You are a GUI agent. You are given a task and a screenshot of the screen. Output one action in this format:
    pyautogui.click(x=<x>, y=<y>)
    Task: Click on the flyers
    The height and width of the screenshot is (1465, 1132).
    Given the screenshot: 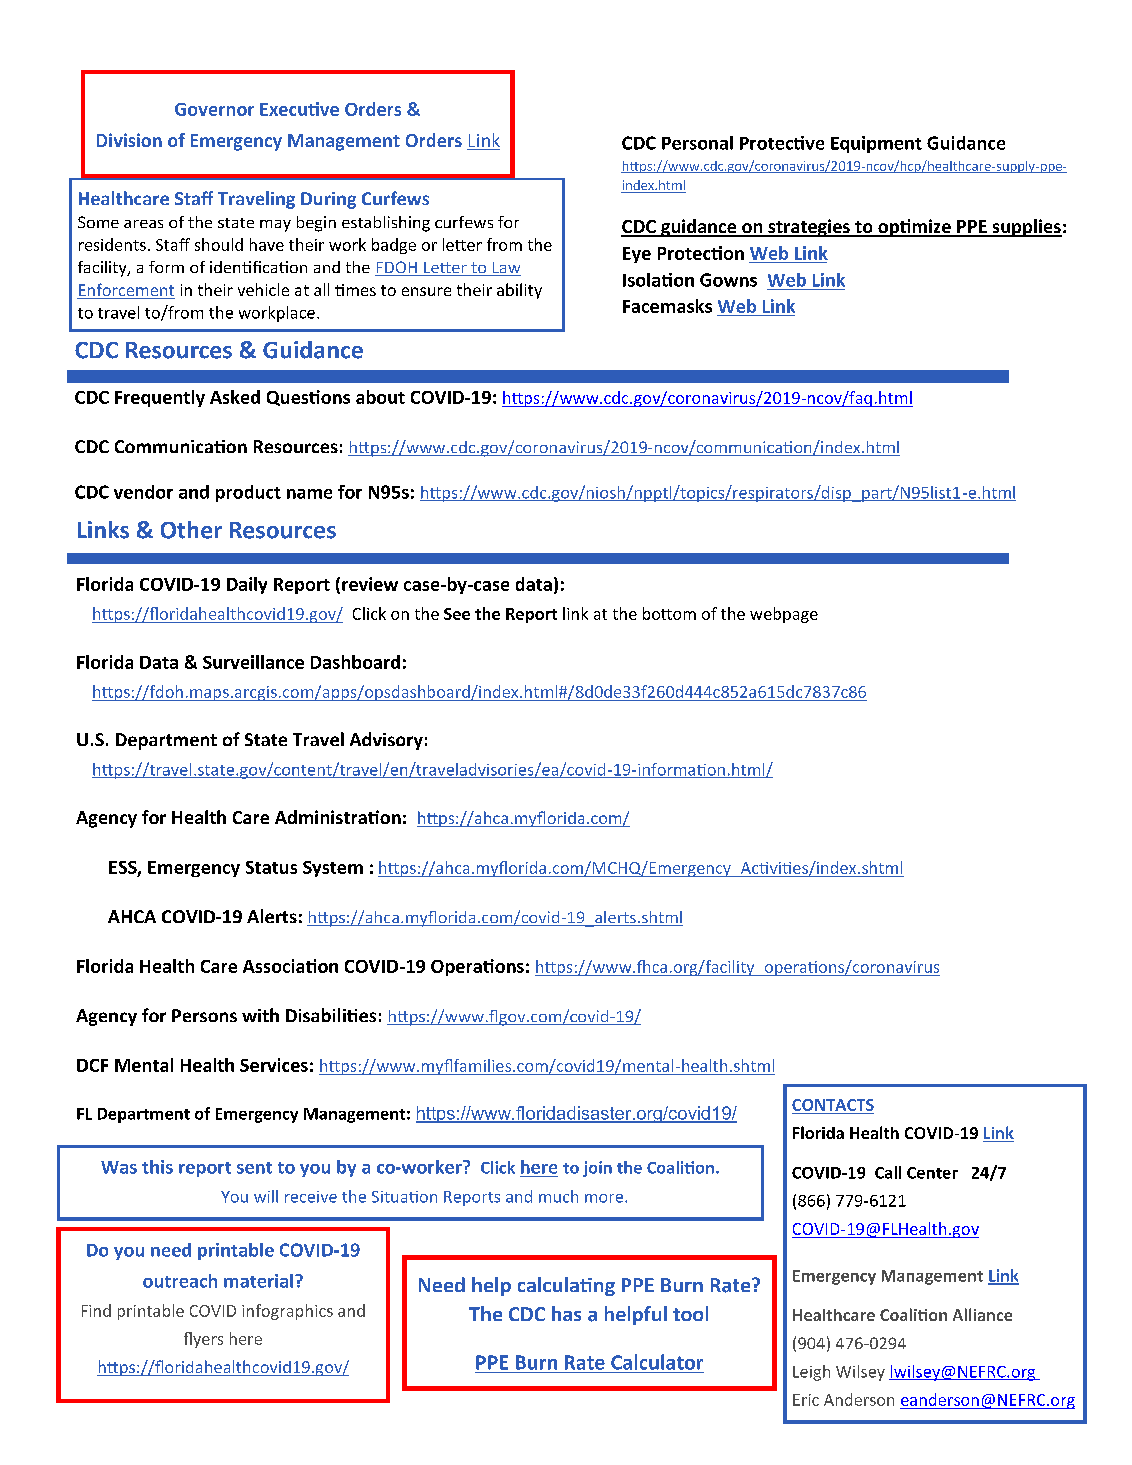 What is the action you would take?
    pyautogui.click(x=203, y=1340)
